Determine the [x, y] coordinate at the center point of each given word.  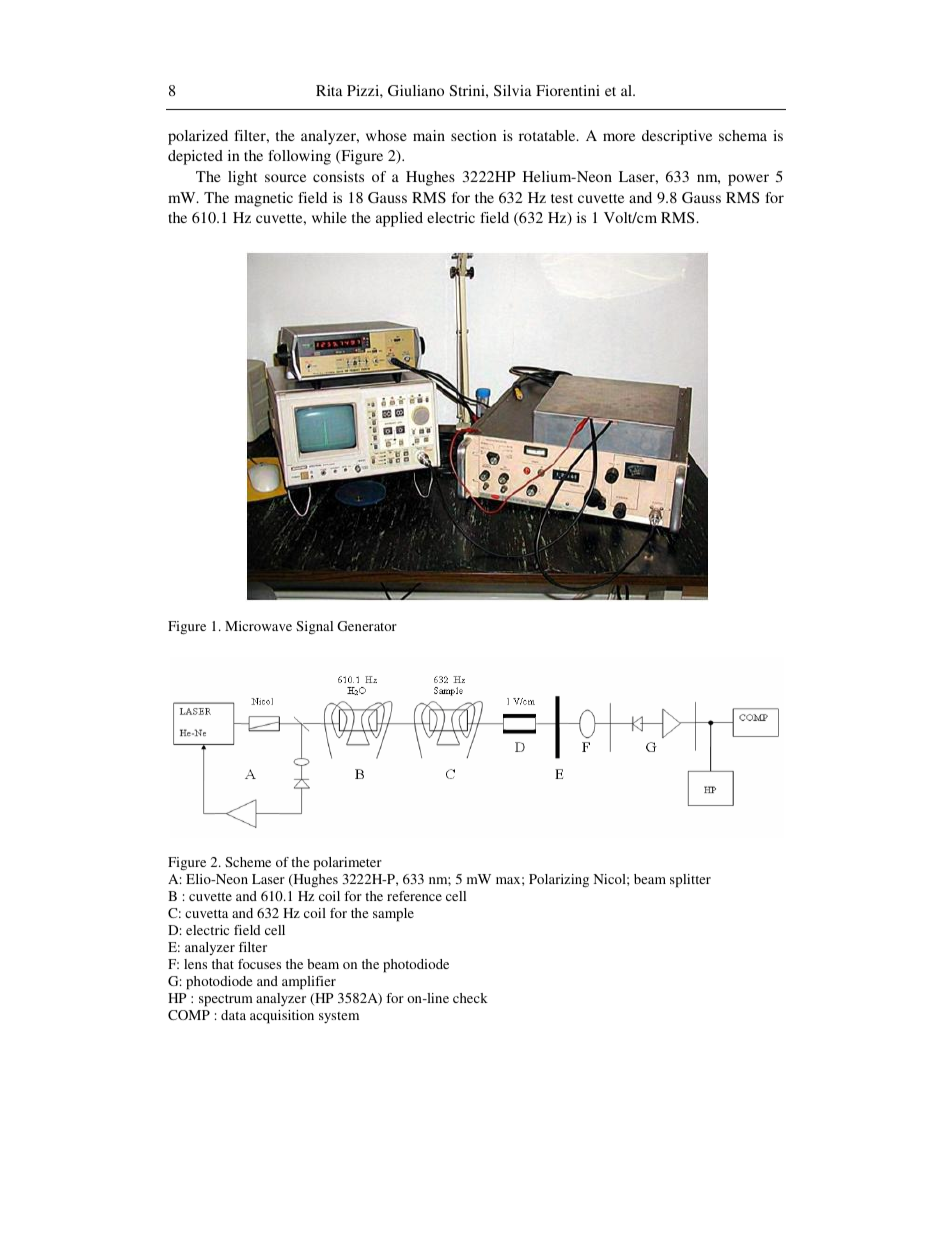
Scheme [248, 862]
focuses [259, 964]
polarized [198, 137]
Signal [314, 627]
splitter [690, 881]
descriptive [677, 137]
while [329, 217]
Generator [367, 626]
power [748, 180]
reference [414, 896]
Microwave [258, 626]
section [474, 135]
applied [399, 219]
